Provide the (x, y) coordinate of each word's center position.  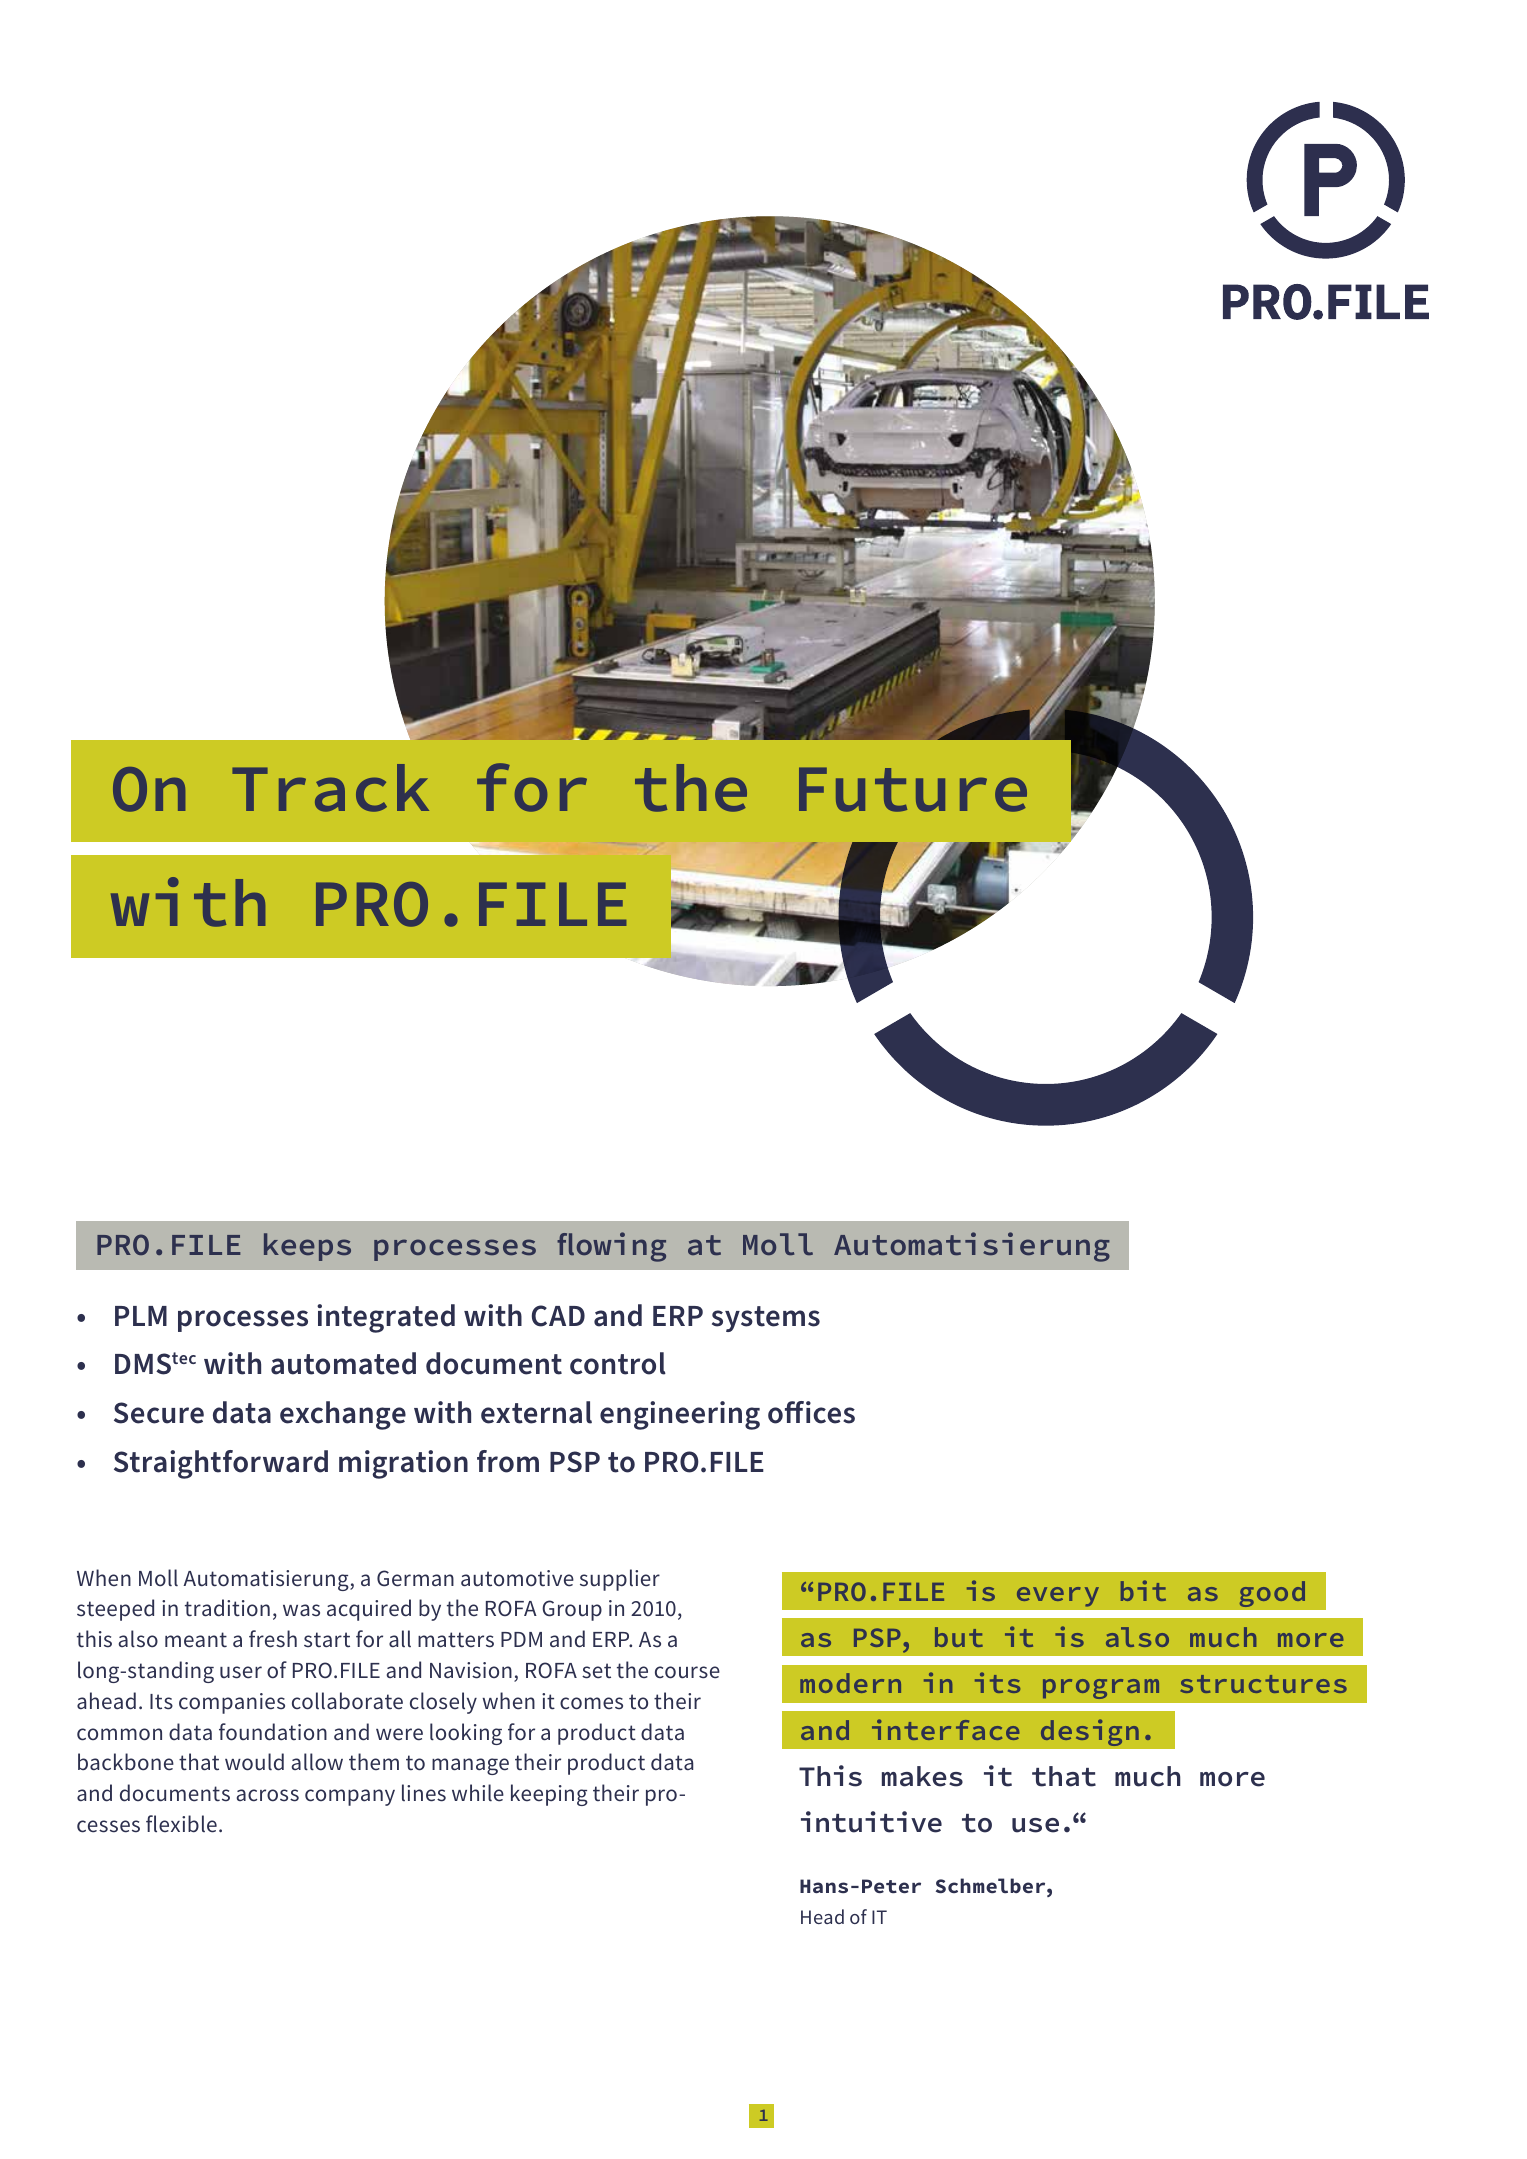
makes (922, 1776)
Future (913, 789)
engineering (680, 1415)
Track (330, 788)
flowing (611, 1247)
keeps (307, 1247)
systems (766, 1319)
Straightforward (221, 1464)
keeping (549, 1795)
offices (811, 1412)
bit (1143, 1590)
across (268, 1795)
